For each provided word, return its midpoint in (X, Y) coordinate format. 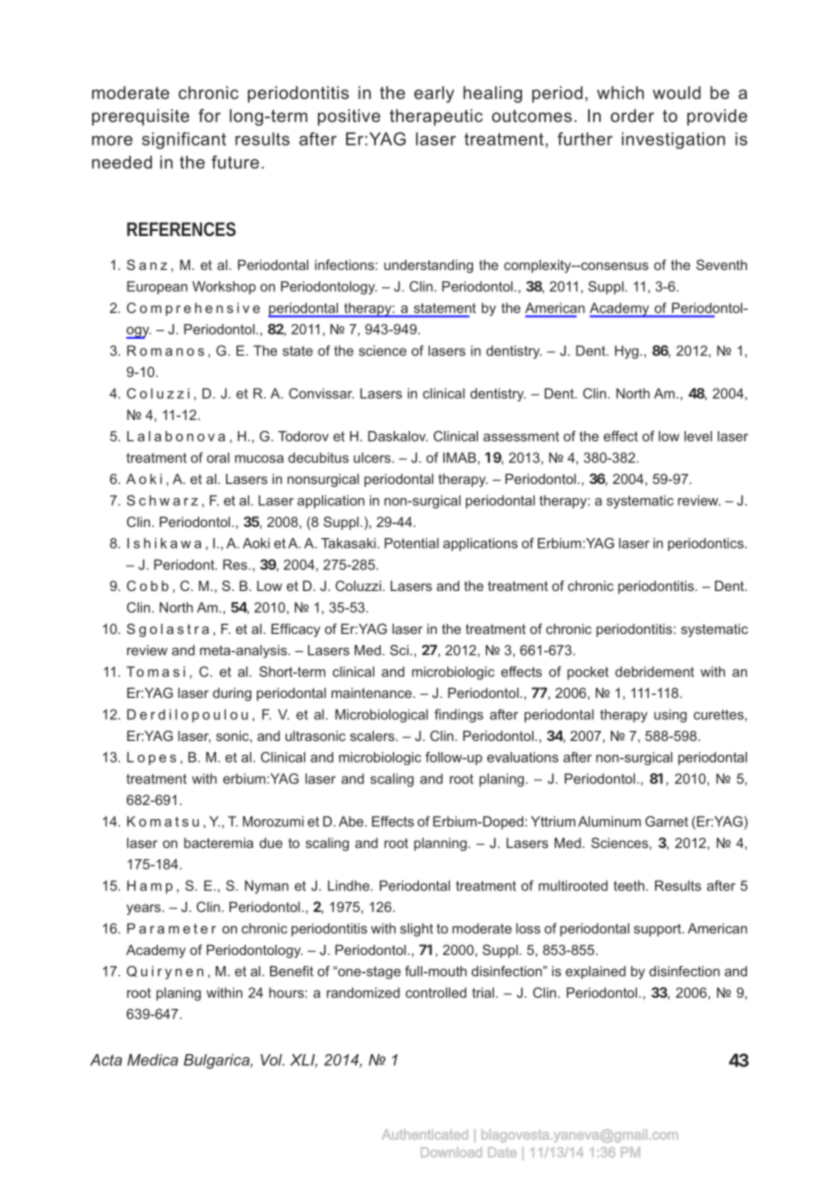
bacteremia (218, 842)
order (632, 115)
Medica (152, 1060)
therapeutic (436, 117)
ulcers (373, 457)
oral (218, 457)
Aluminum (609, 821)
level (698, 436)
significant (184, 140)
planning (441, 844)
